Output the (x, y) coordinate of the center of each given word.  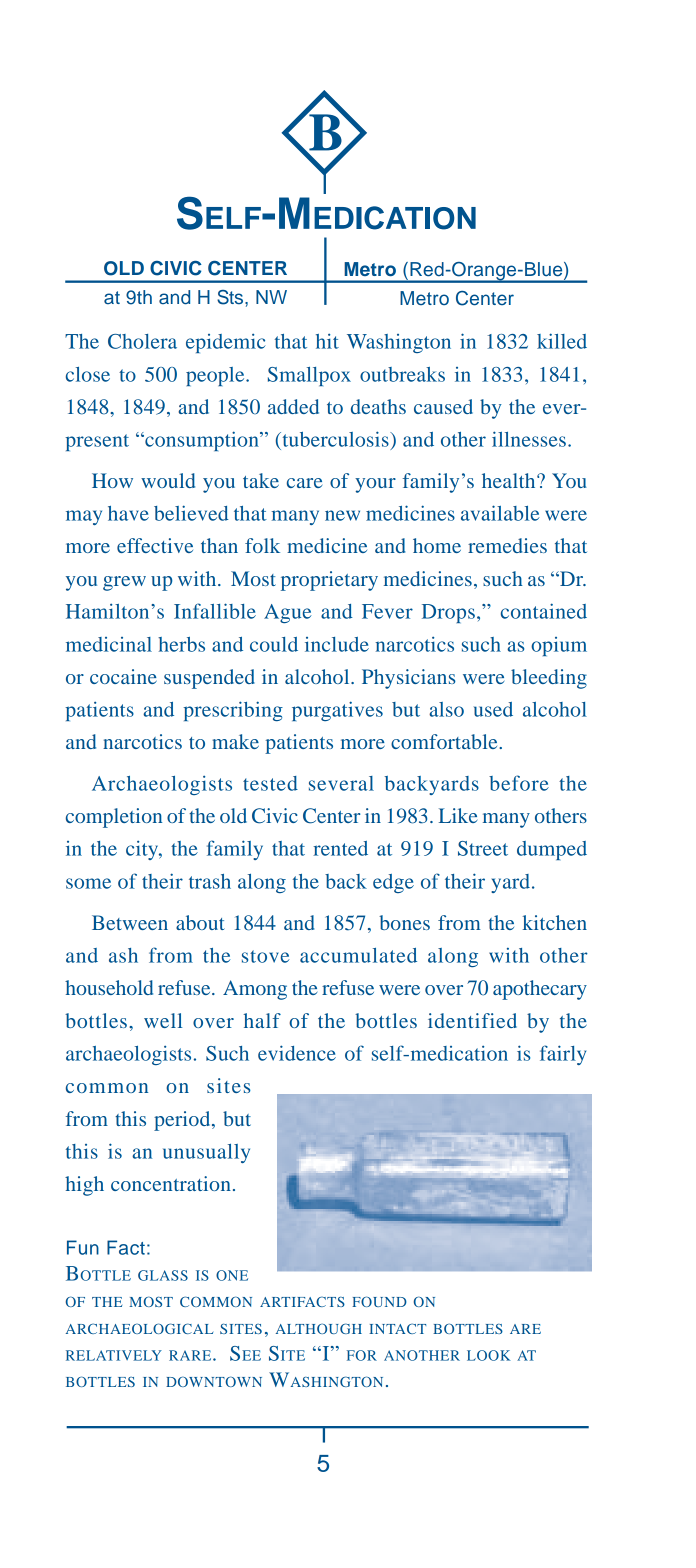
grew (124, 583)
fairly (563, 1055)
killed (562, 341)
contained (544, 611)
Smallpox (309, 376)
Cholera (142, 341)
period (183, 1121)
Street (483, 848)
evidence (297, 1053)
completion (114, 818)
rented (340, 848)
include (337, 644)
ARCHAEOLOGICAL (139, 1328)
